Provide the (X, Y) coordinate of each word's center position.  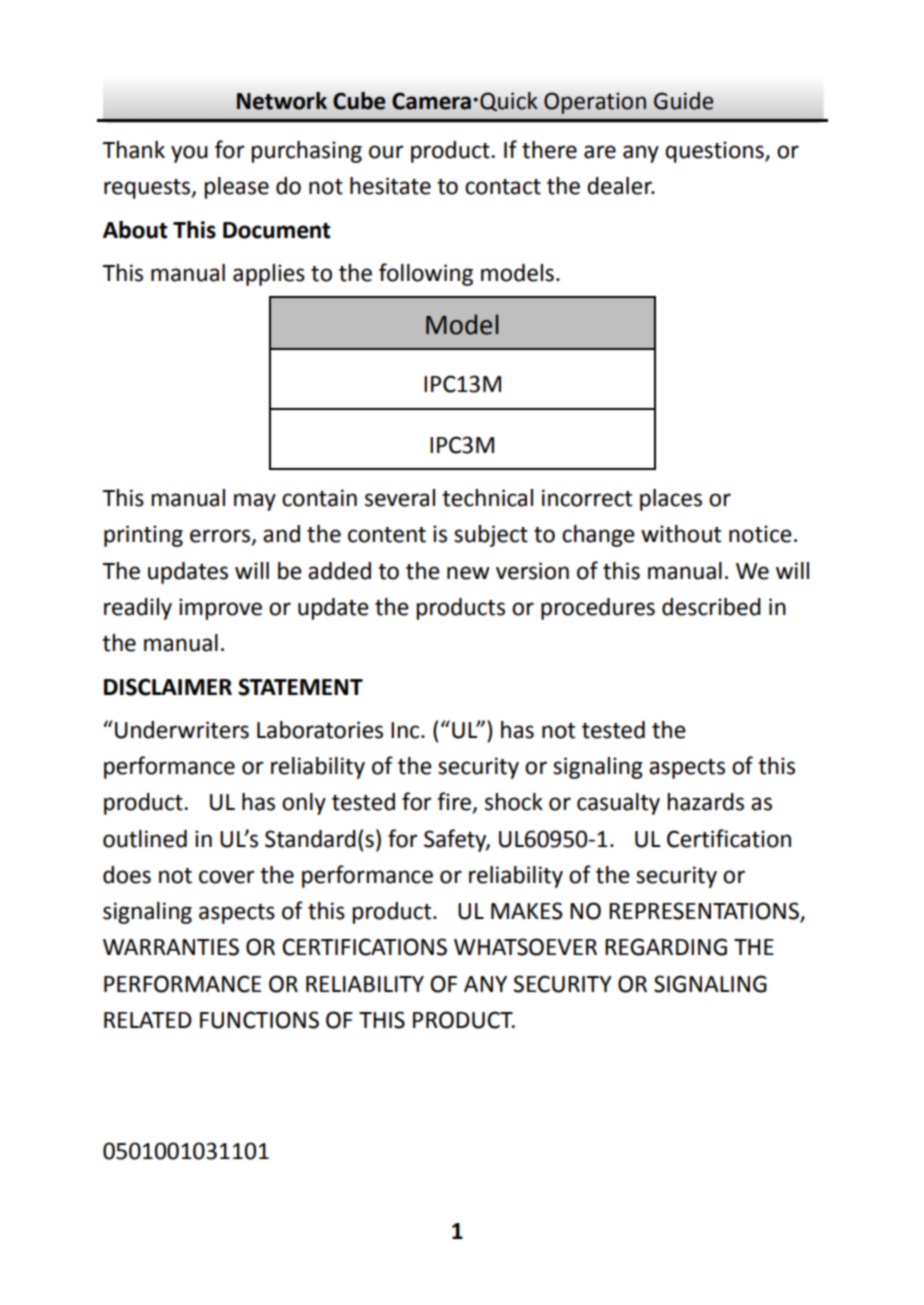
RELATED (148, 1020)
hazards (705, 802)
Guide (683, 101)
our (386, 152)
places (671, 500)
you (189, 154)
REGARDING (666, 947)
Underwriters (182, 730)
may (255, 502)
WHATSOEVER (525, 947)
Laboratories (320, 730)
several (400, 498)
